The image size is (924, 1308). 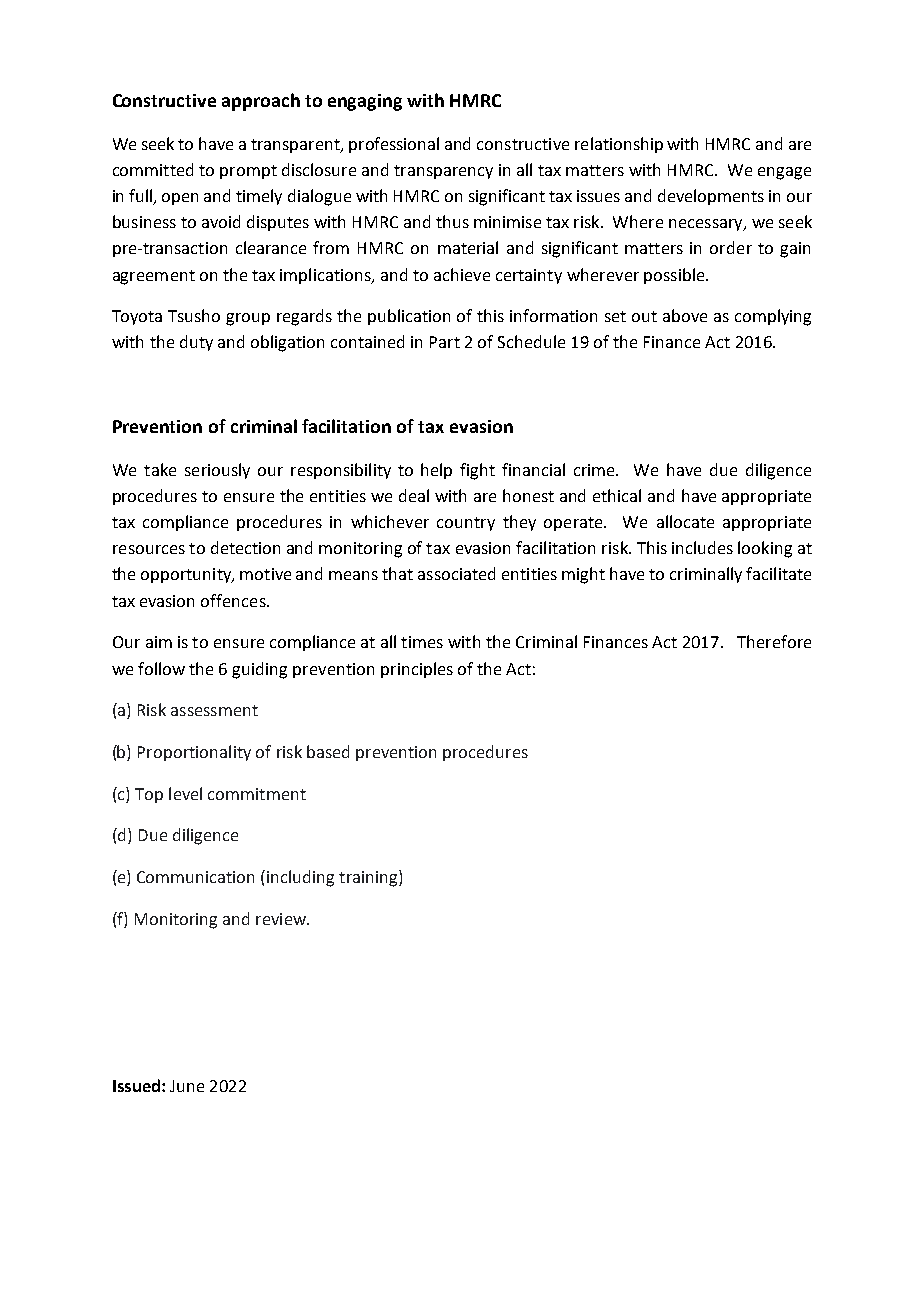 What do you see at coordinates (443, 172) in the image?
I see `transparency` at bounding box center [443, 172].
